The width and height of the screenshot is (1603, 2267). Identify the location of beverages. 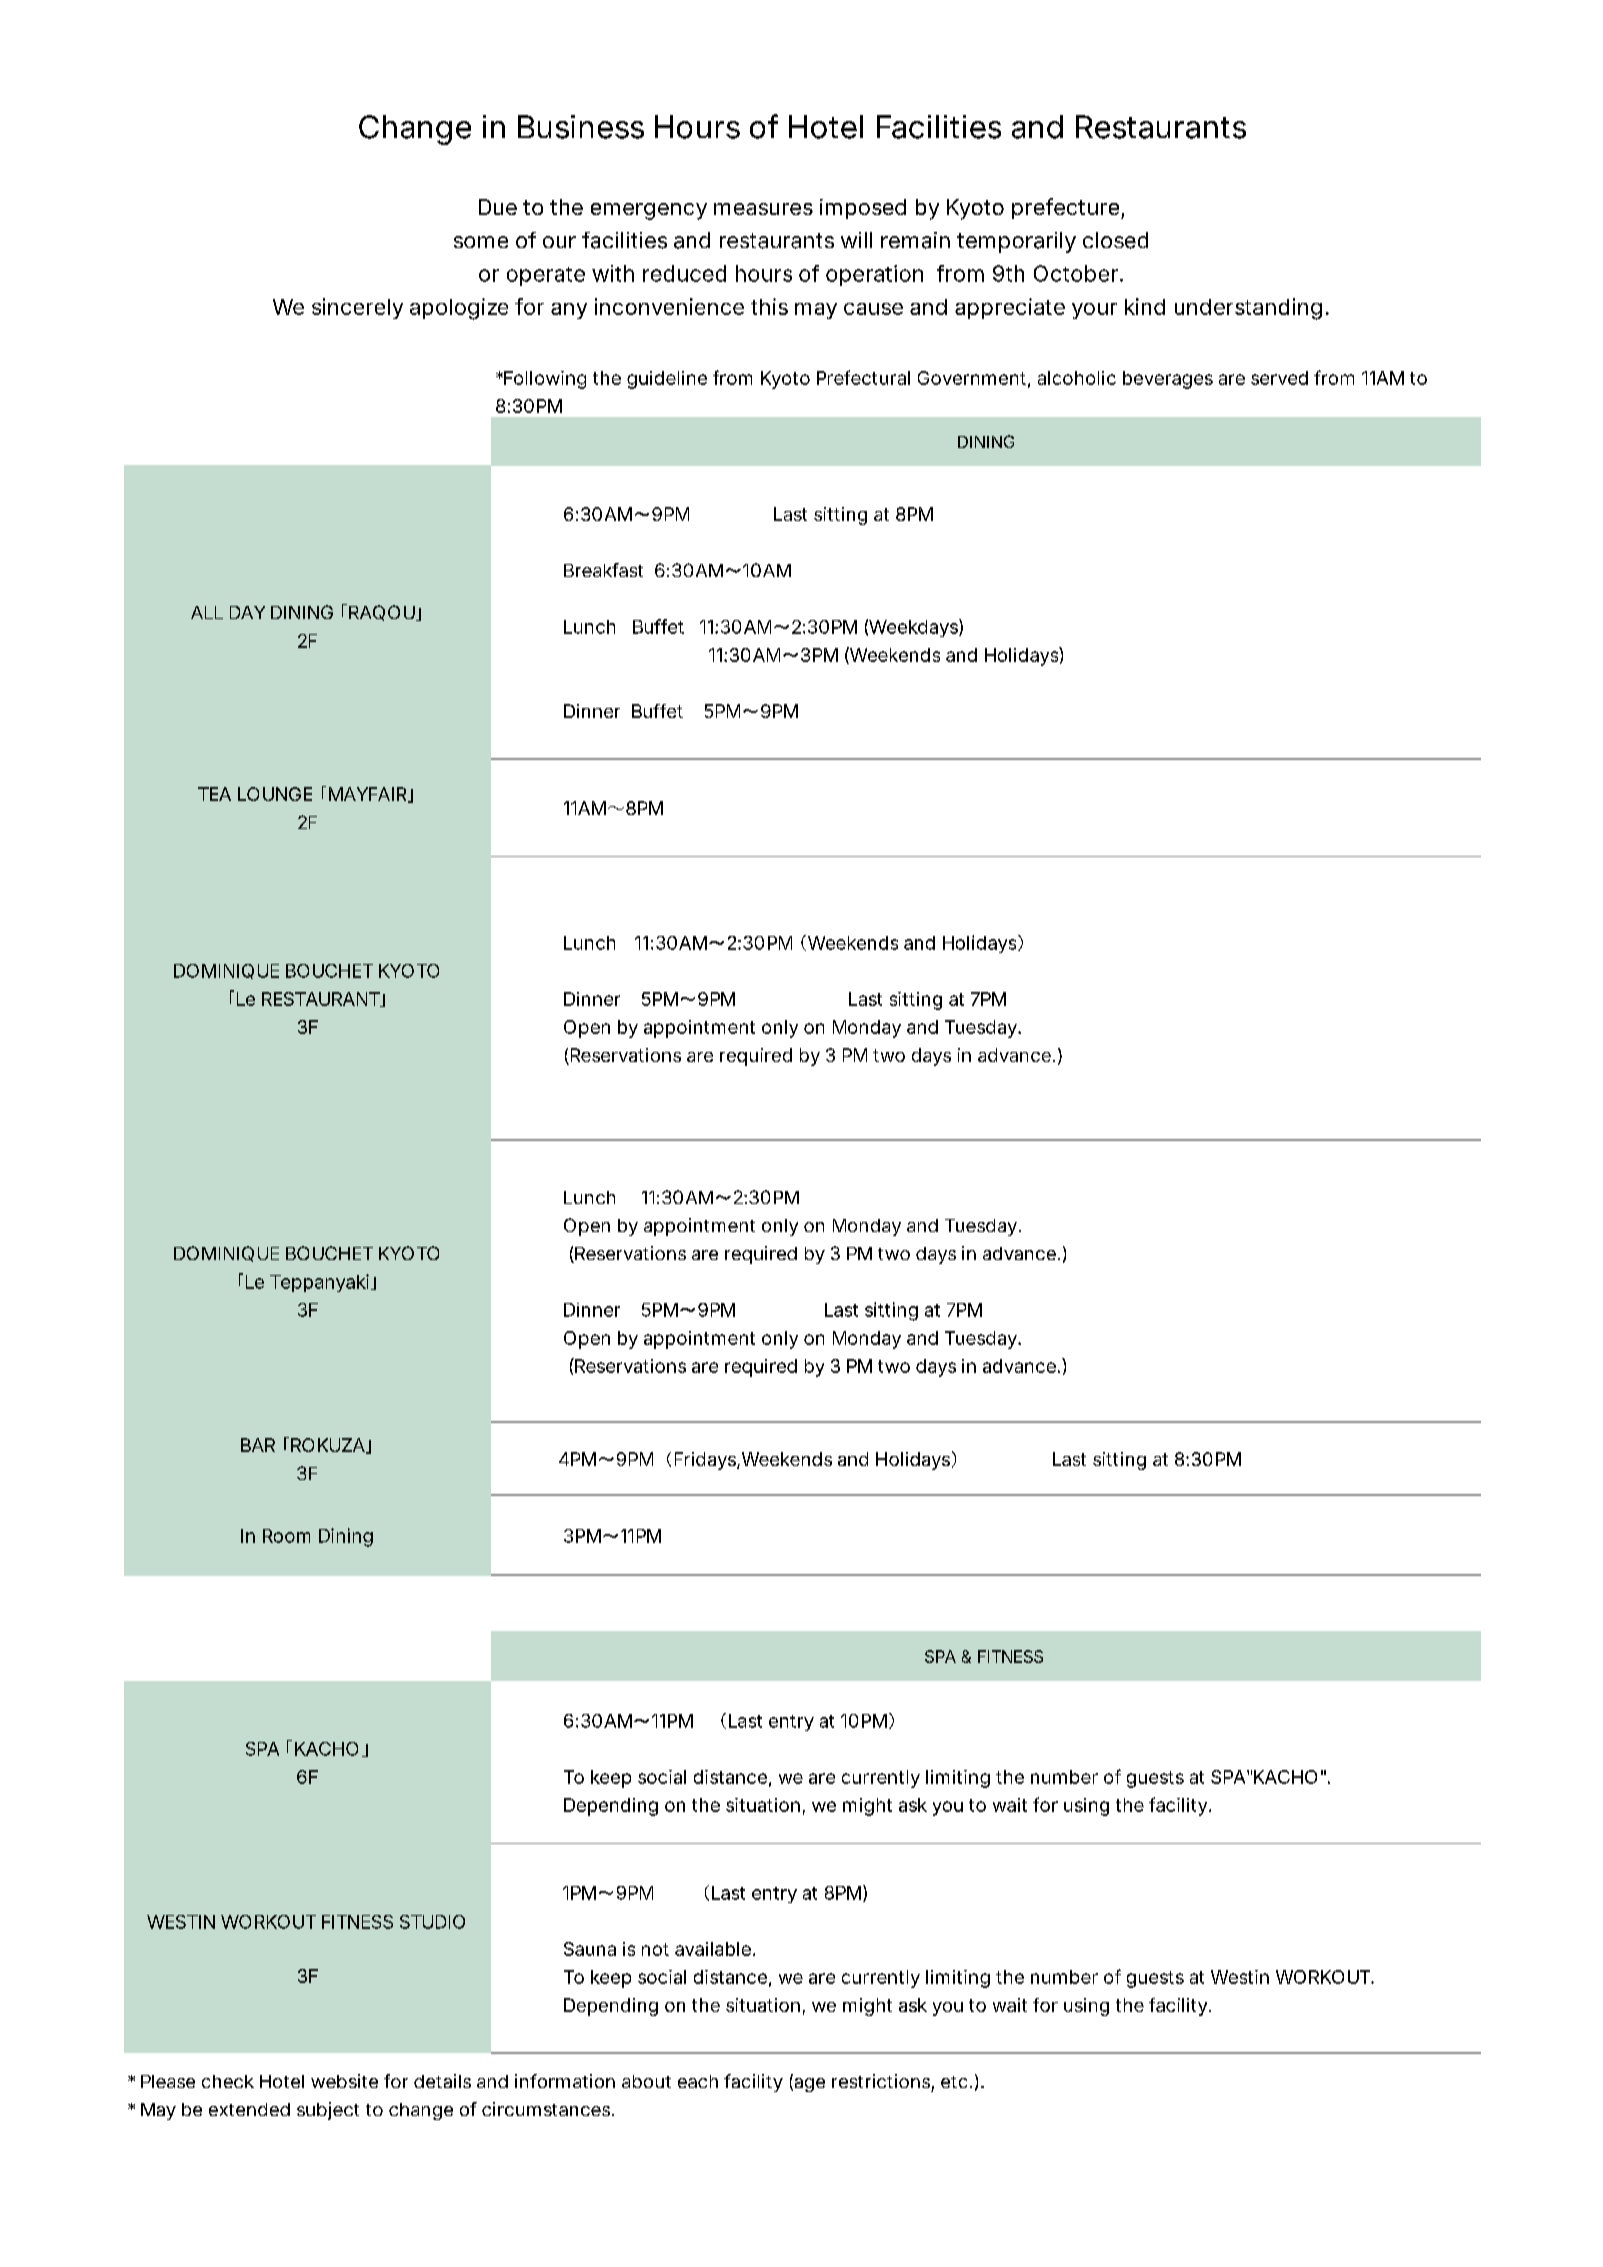
(1168, 380).
